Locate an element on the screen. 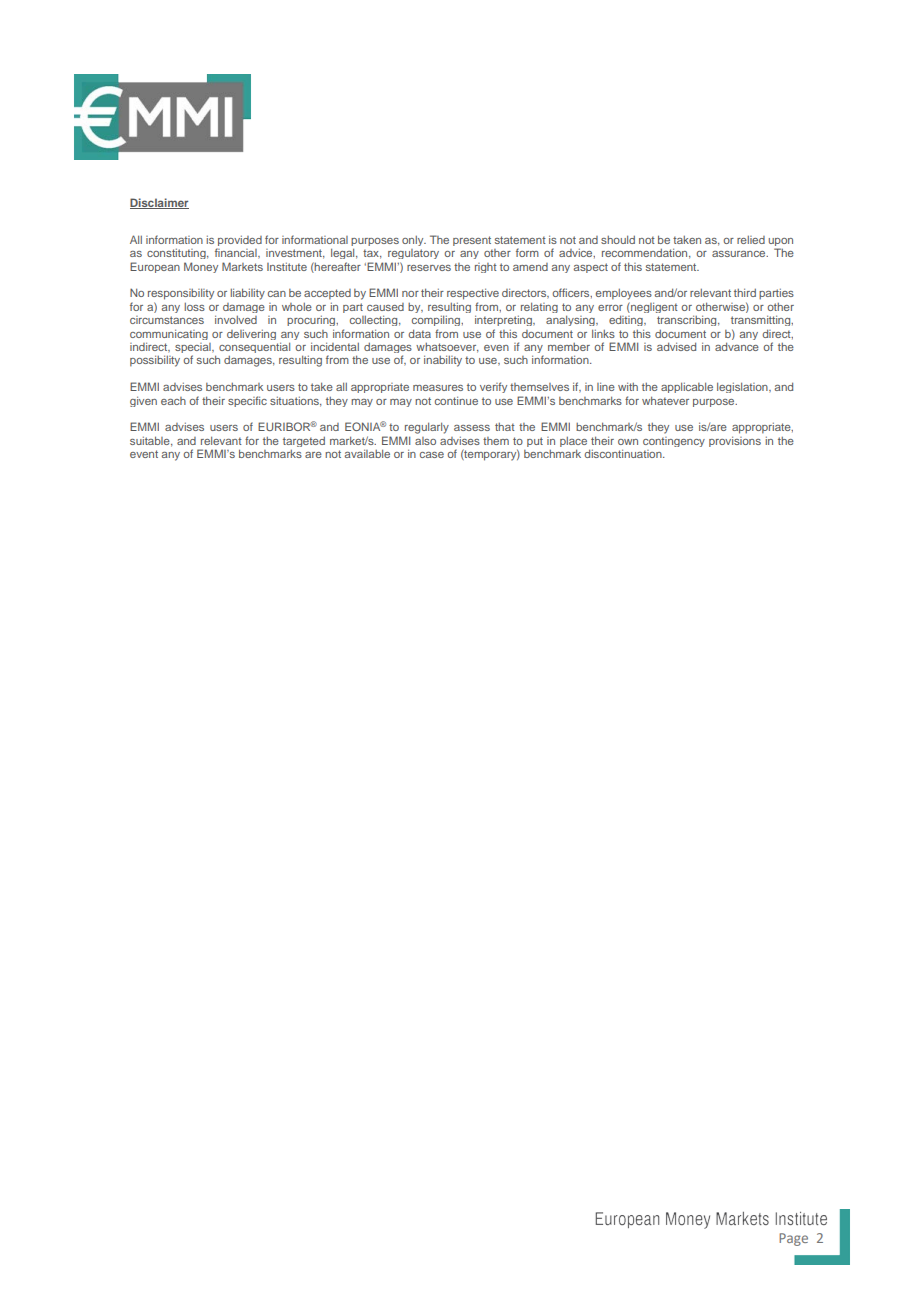 Image resolution: width=924 pixels, height=1308 pixels. targeted is located at coordinates (304, 442).
